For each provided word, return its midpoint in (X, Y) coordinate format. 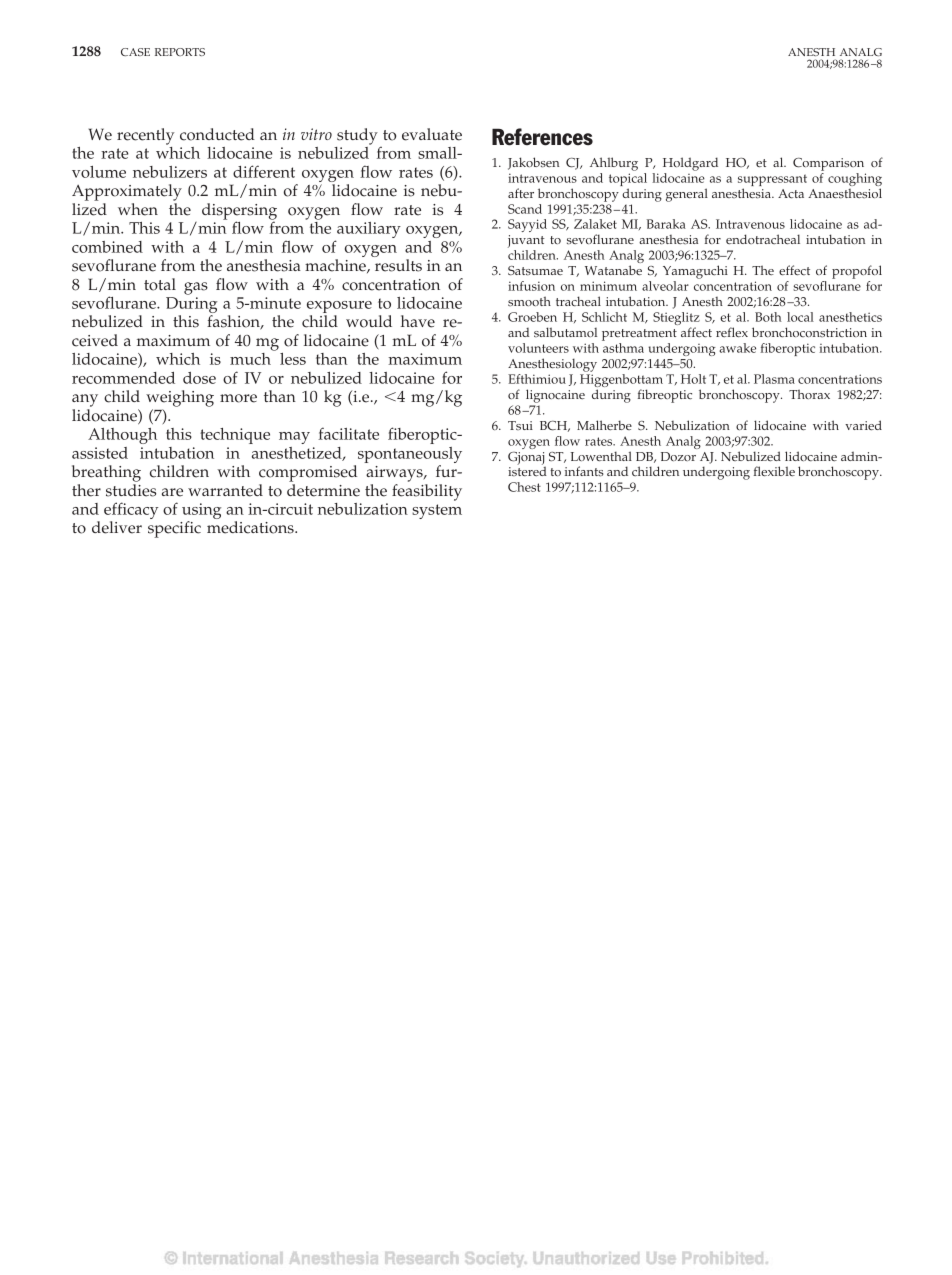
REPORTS (180, 52)
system (437, 511)
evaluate (432, 134)
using (201, 512)
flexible (774, 471)
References (542, 137)
